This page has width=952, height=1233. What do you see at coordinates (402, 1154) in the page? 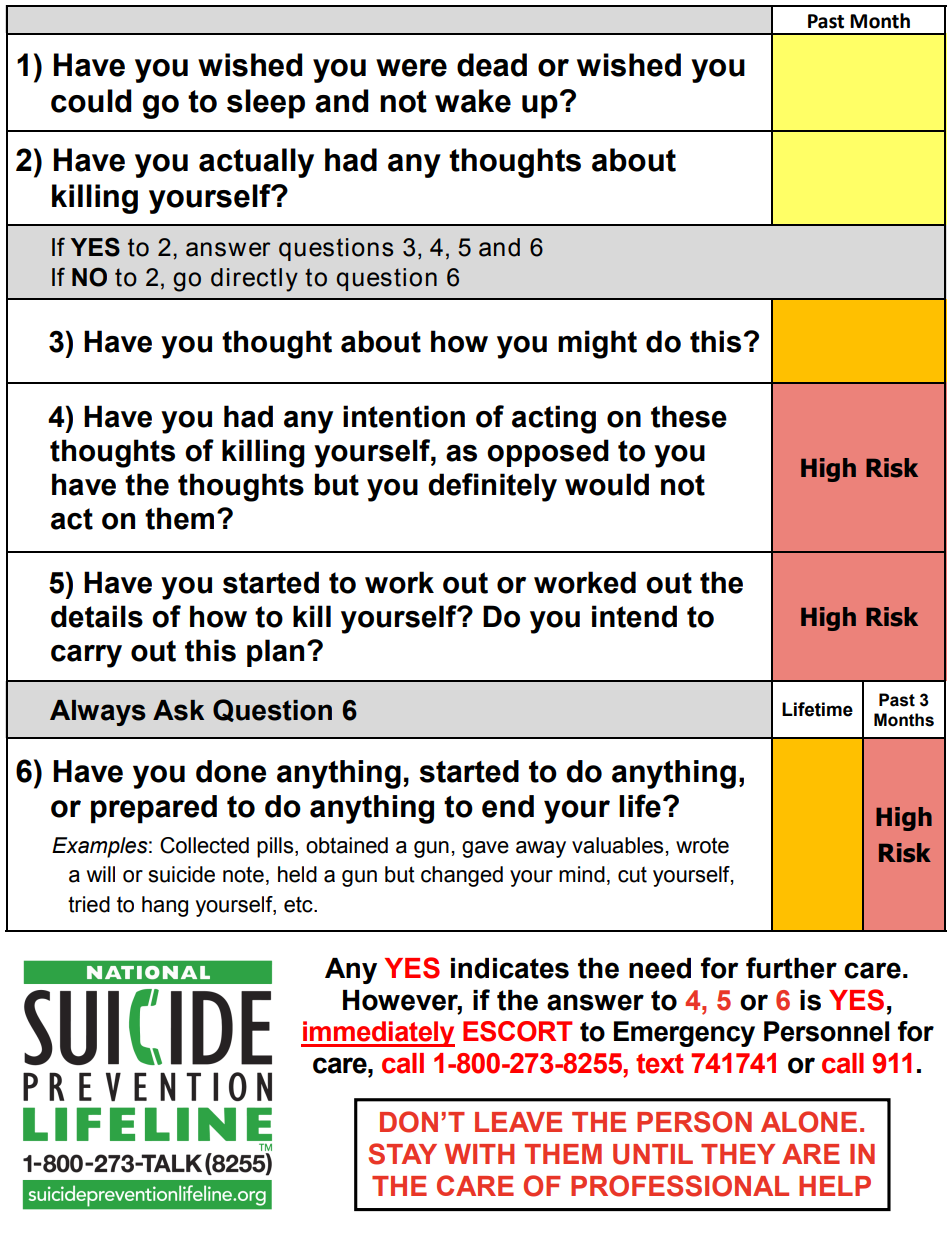
I see `STAY` at bounding box center [402, 1154].
